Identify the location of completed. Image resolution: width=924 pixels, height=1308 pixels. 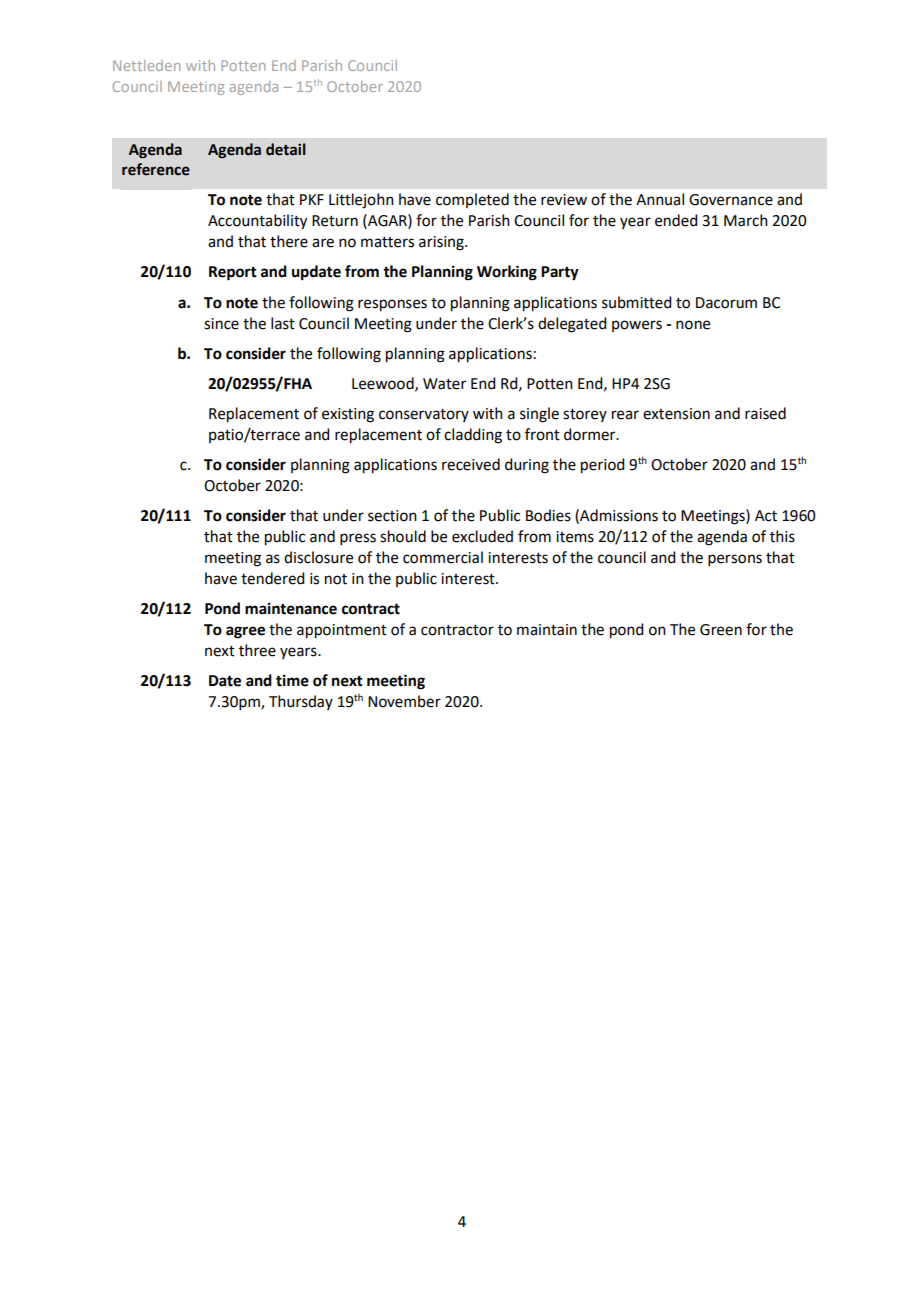
(472, 200).
